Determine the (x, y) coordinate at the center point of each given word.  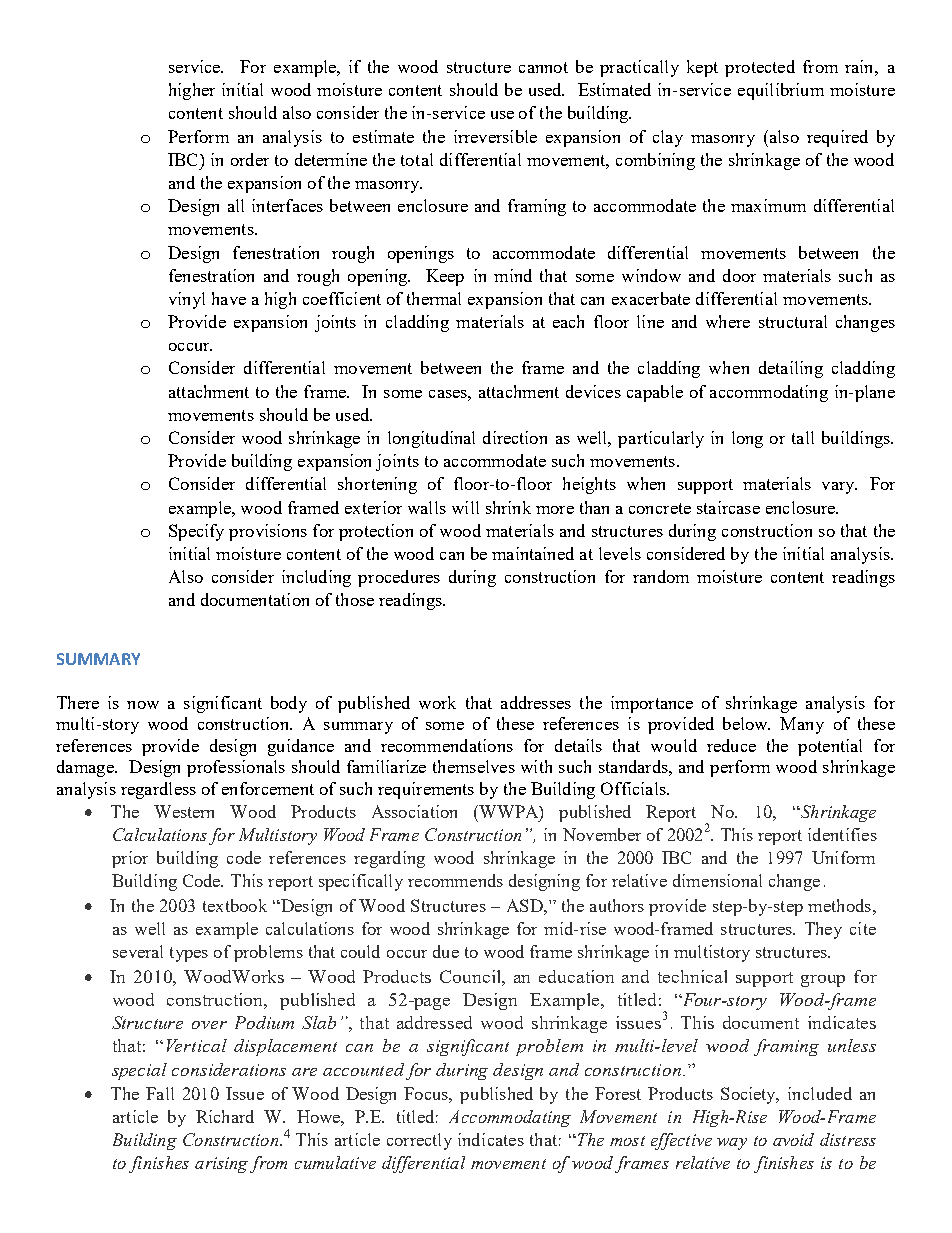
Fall (160, 1093)
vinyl (187, 300)
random (661, 576)
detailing (791, 369)
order (250, 159)
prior (130, 859)
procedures (399, 578)
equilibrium (781, 91)
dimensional (717, 880)
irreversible (495, 136)
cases (449, 394)
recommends (455, 880)
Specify (196, 532)
